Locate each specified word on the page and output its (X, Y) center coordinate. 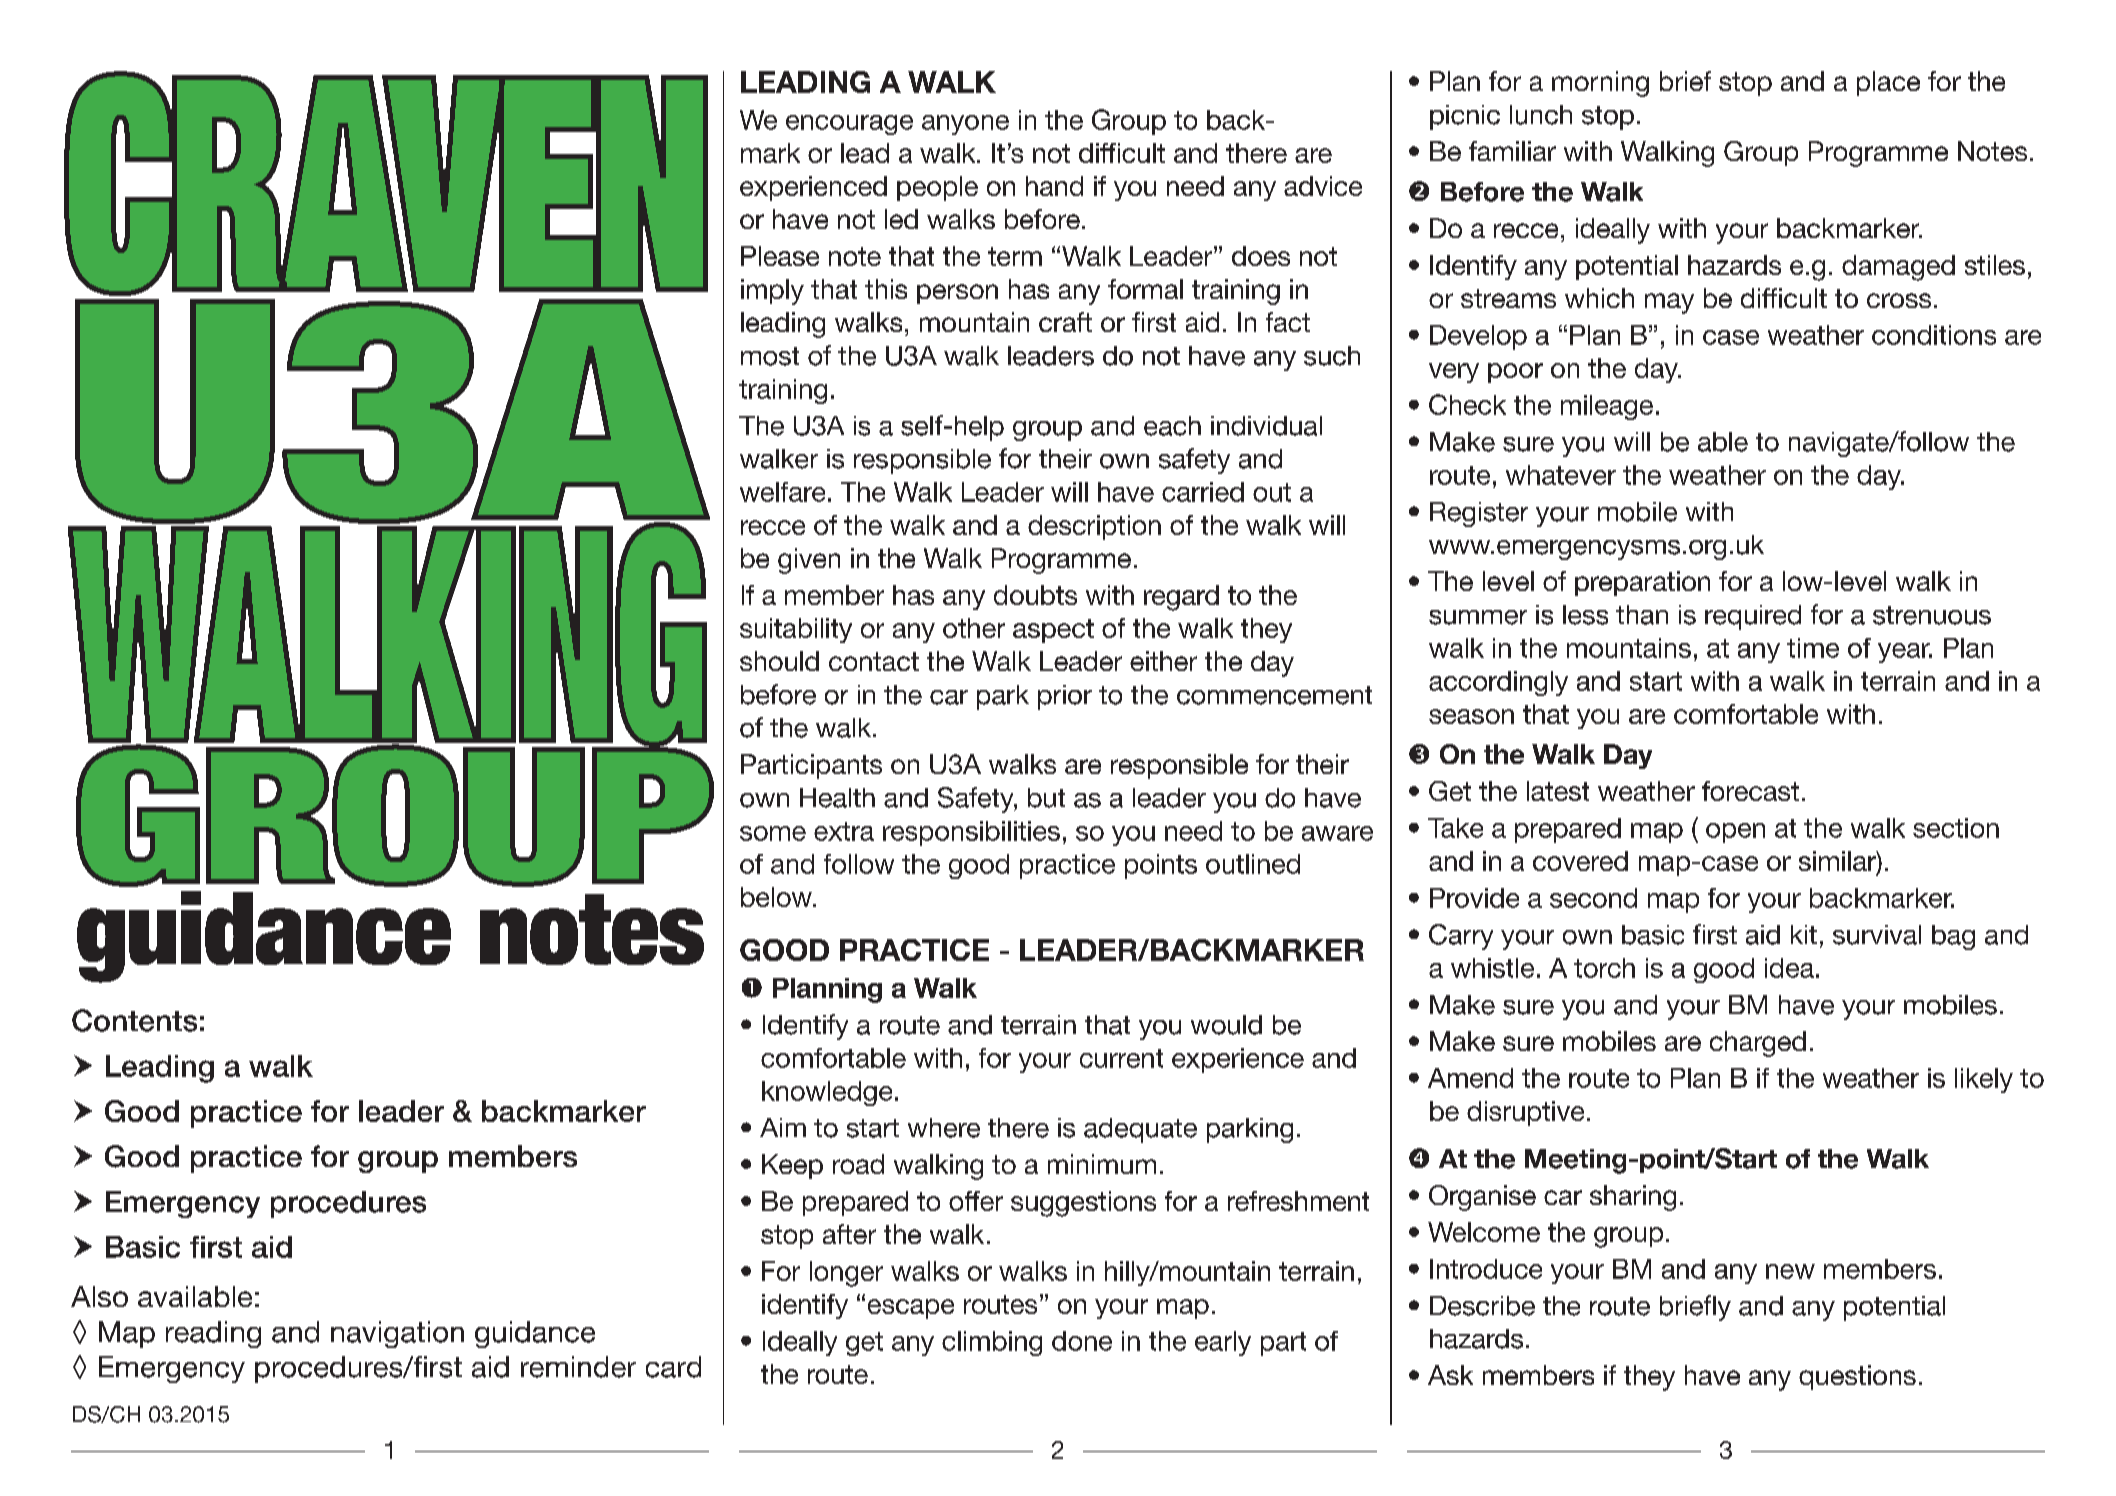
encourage (849, 125)
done (1082, 1341)
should (779, 661)
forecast (1750, 791)
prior (1065, 697)
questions (1857, 1377)
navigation (397, 1334)
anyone (965, 125)
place (1888, 83)
